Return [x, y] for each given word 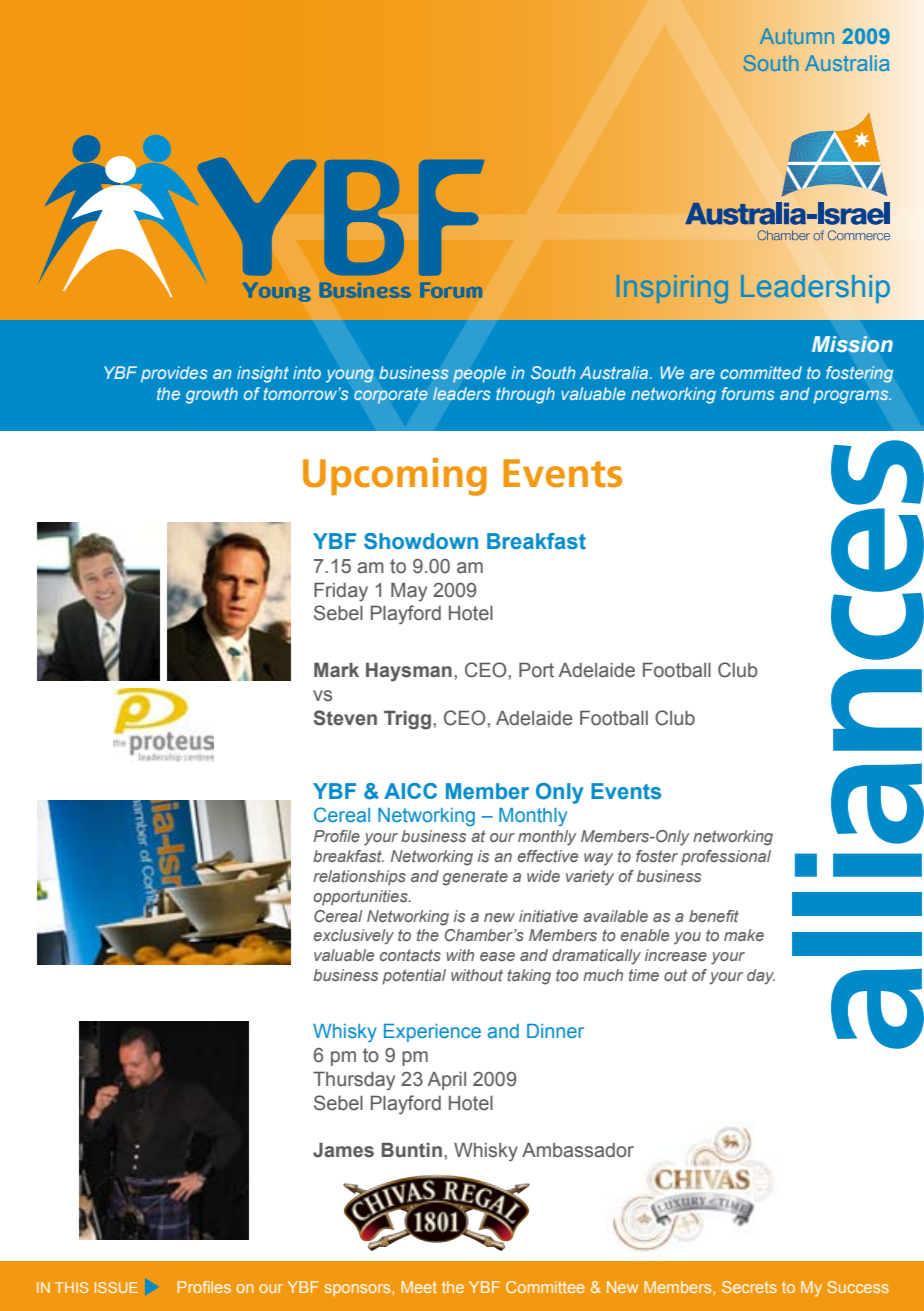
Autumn [797, 36]
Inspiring [672, 289]
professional [726, 858]
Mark [336, 670]
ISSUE [116, 1287]
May [409, 592]
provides [174, 374]
